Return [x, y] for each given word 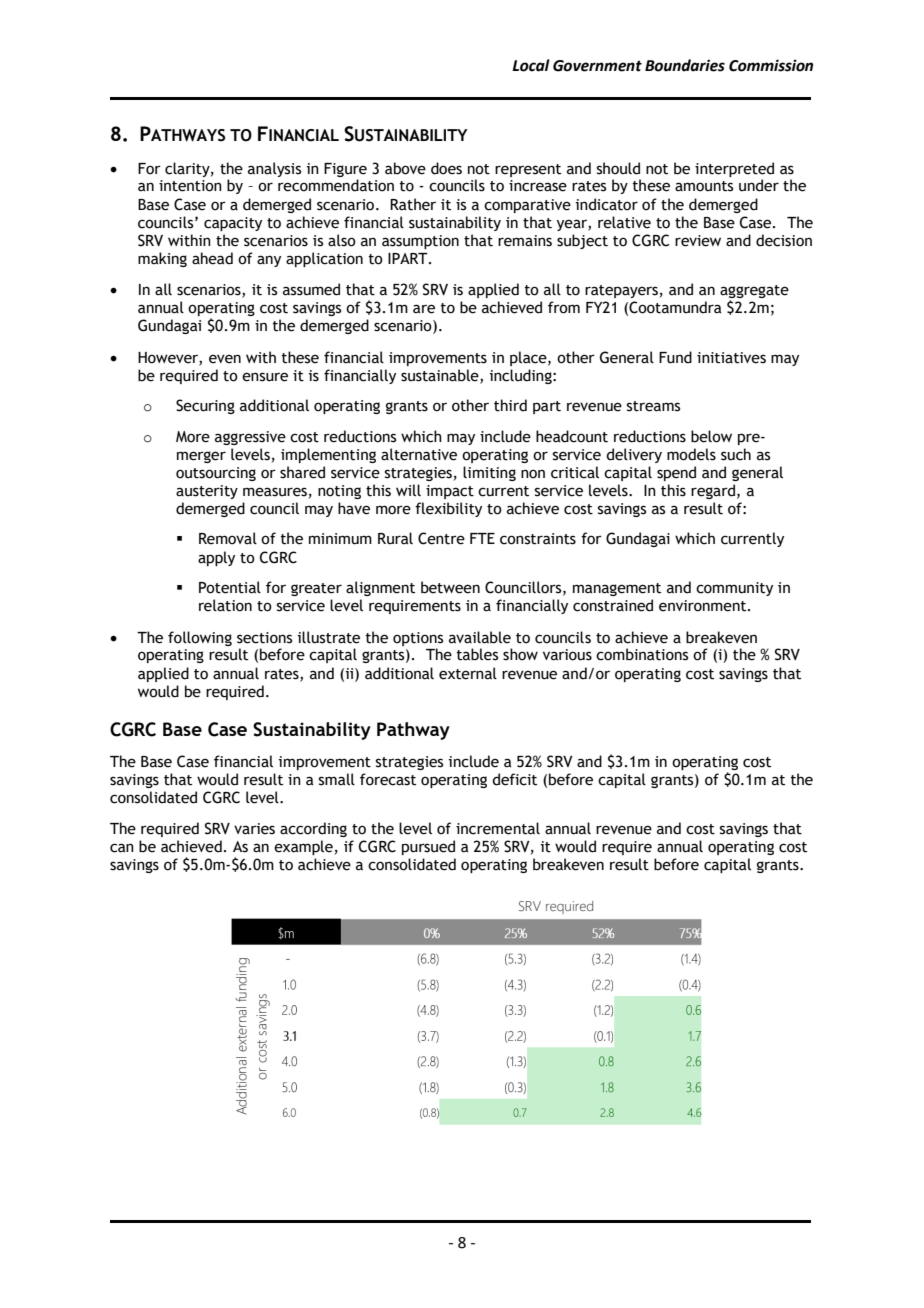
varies [254, 829]
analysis [274, 169]
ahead [212, 258]
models [691, 454]
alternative [419, 454]
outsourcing [216, 474]
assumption [420, 242]
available [480, 637]
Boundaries [685, 65]
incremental [498, 828]
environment [704, 606]
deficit [514, 779]
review [698, 241]
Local [531, 65]
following [200, 638]
